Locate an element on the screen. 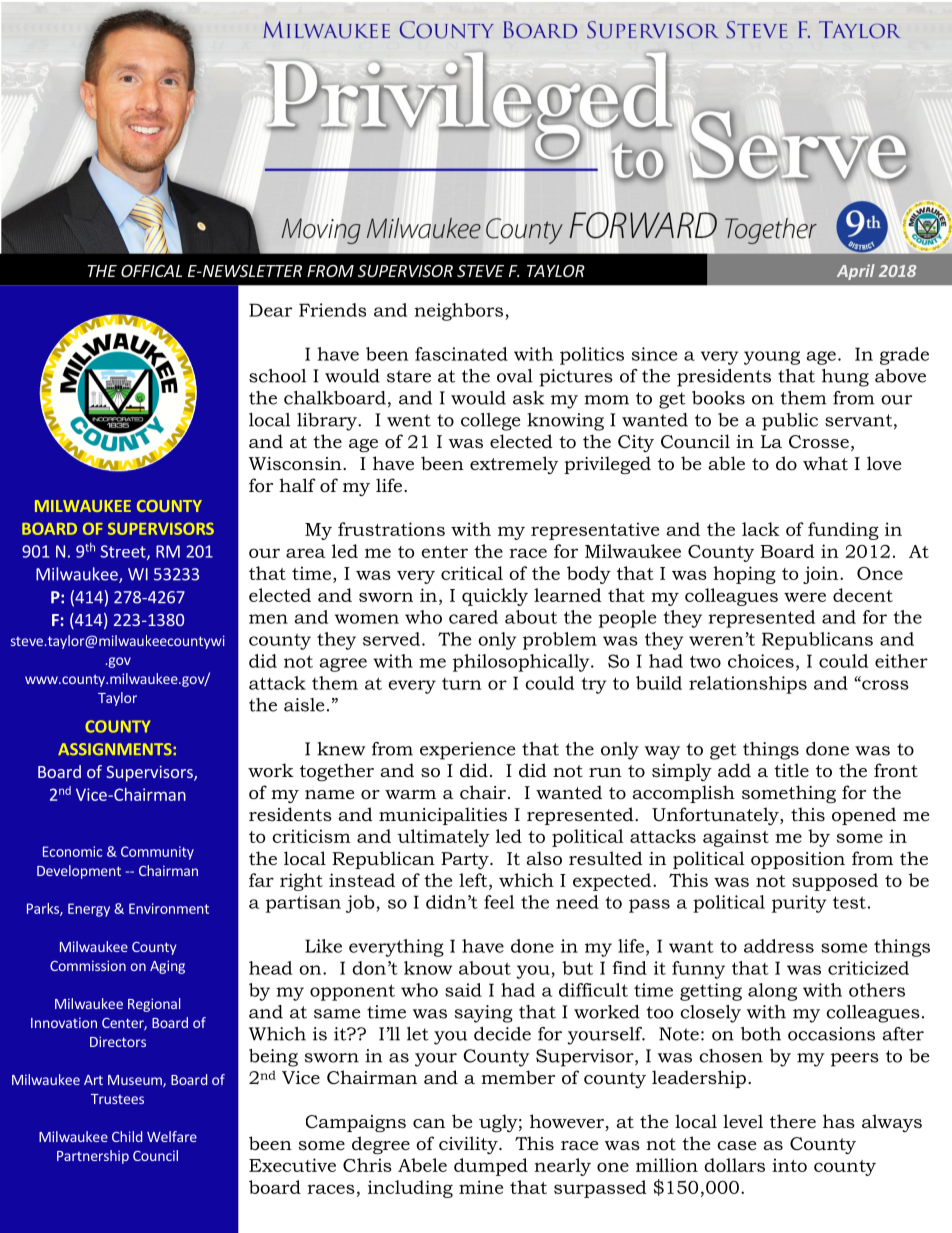 The width and height of the screenshot is (952, 1233). join is located at coordinates (822, 575).
